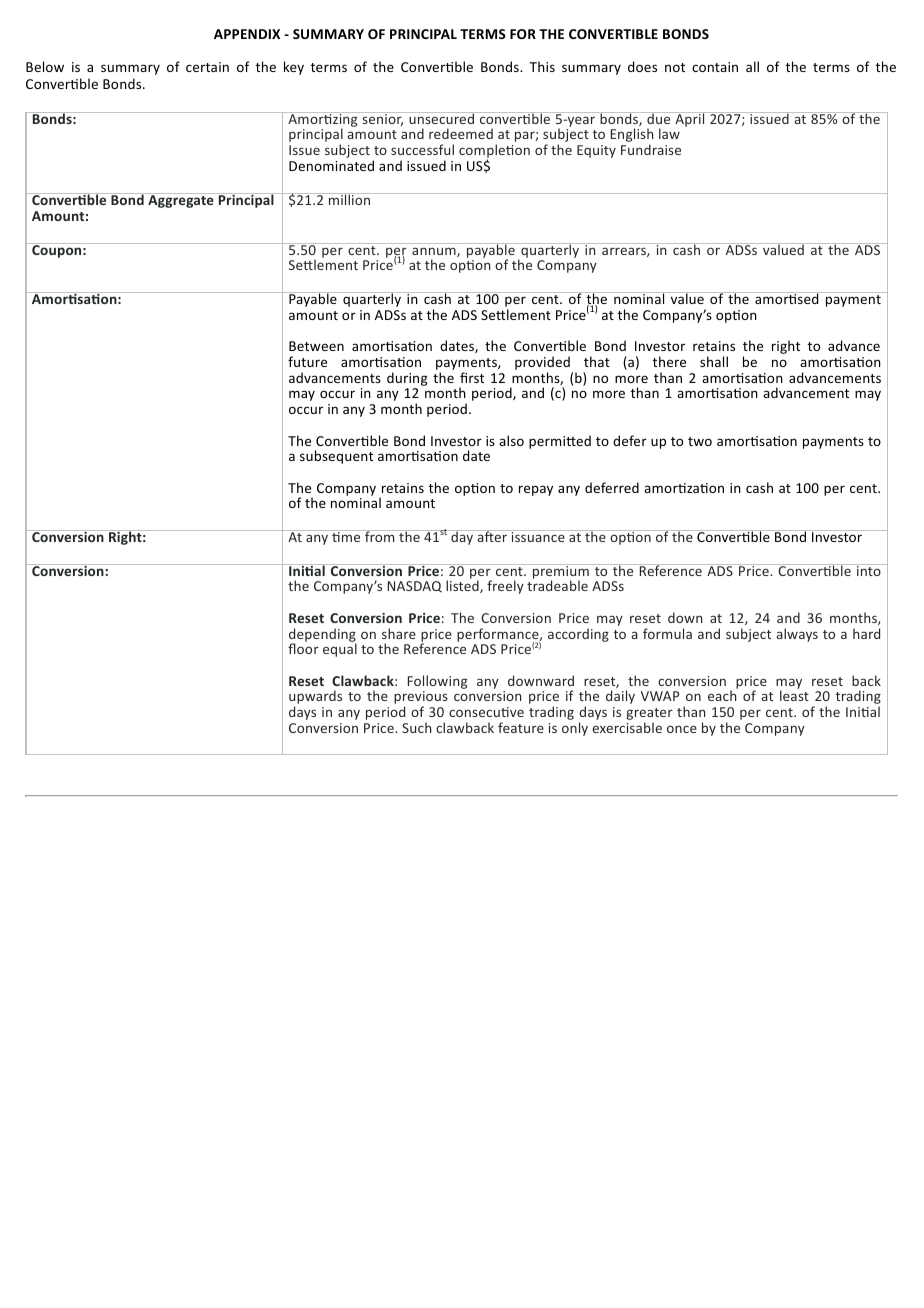 The width and height of the image is (924, 1308). Describe the element at coordinates (794, 695) in the image. I see `least` at that location.
